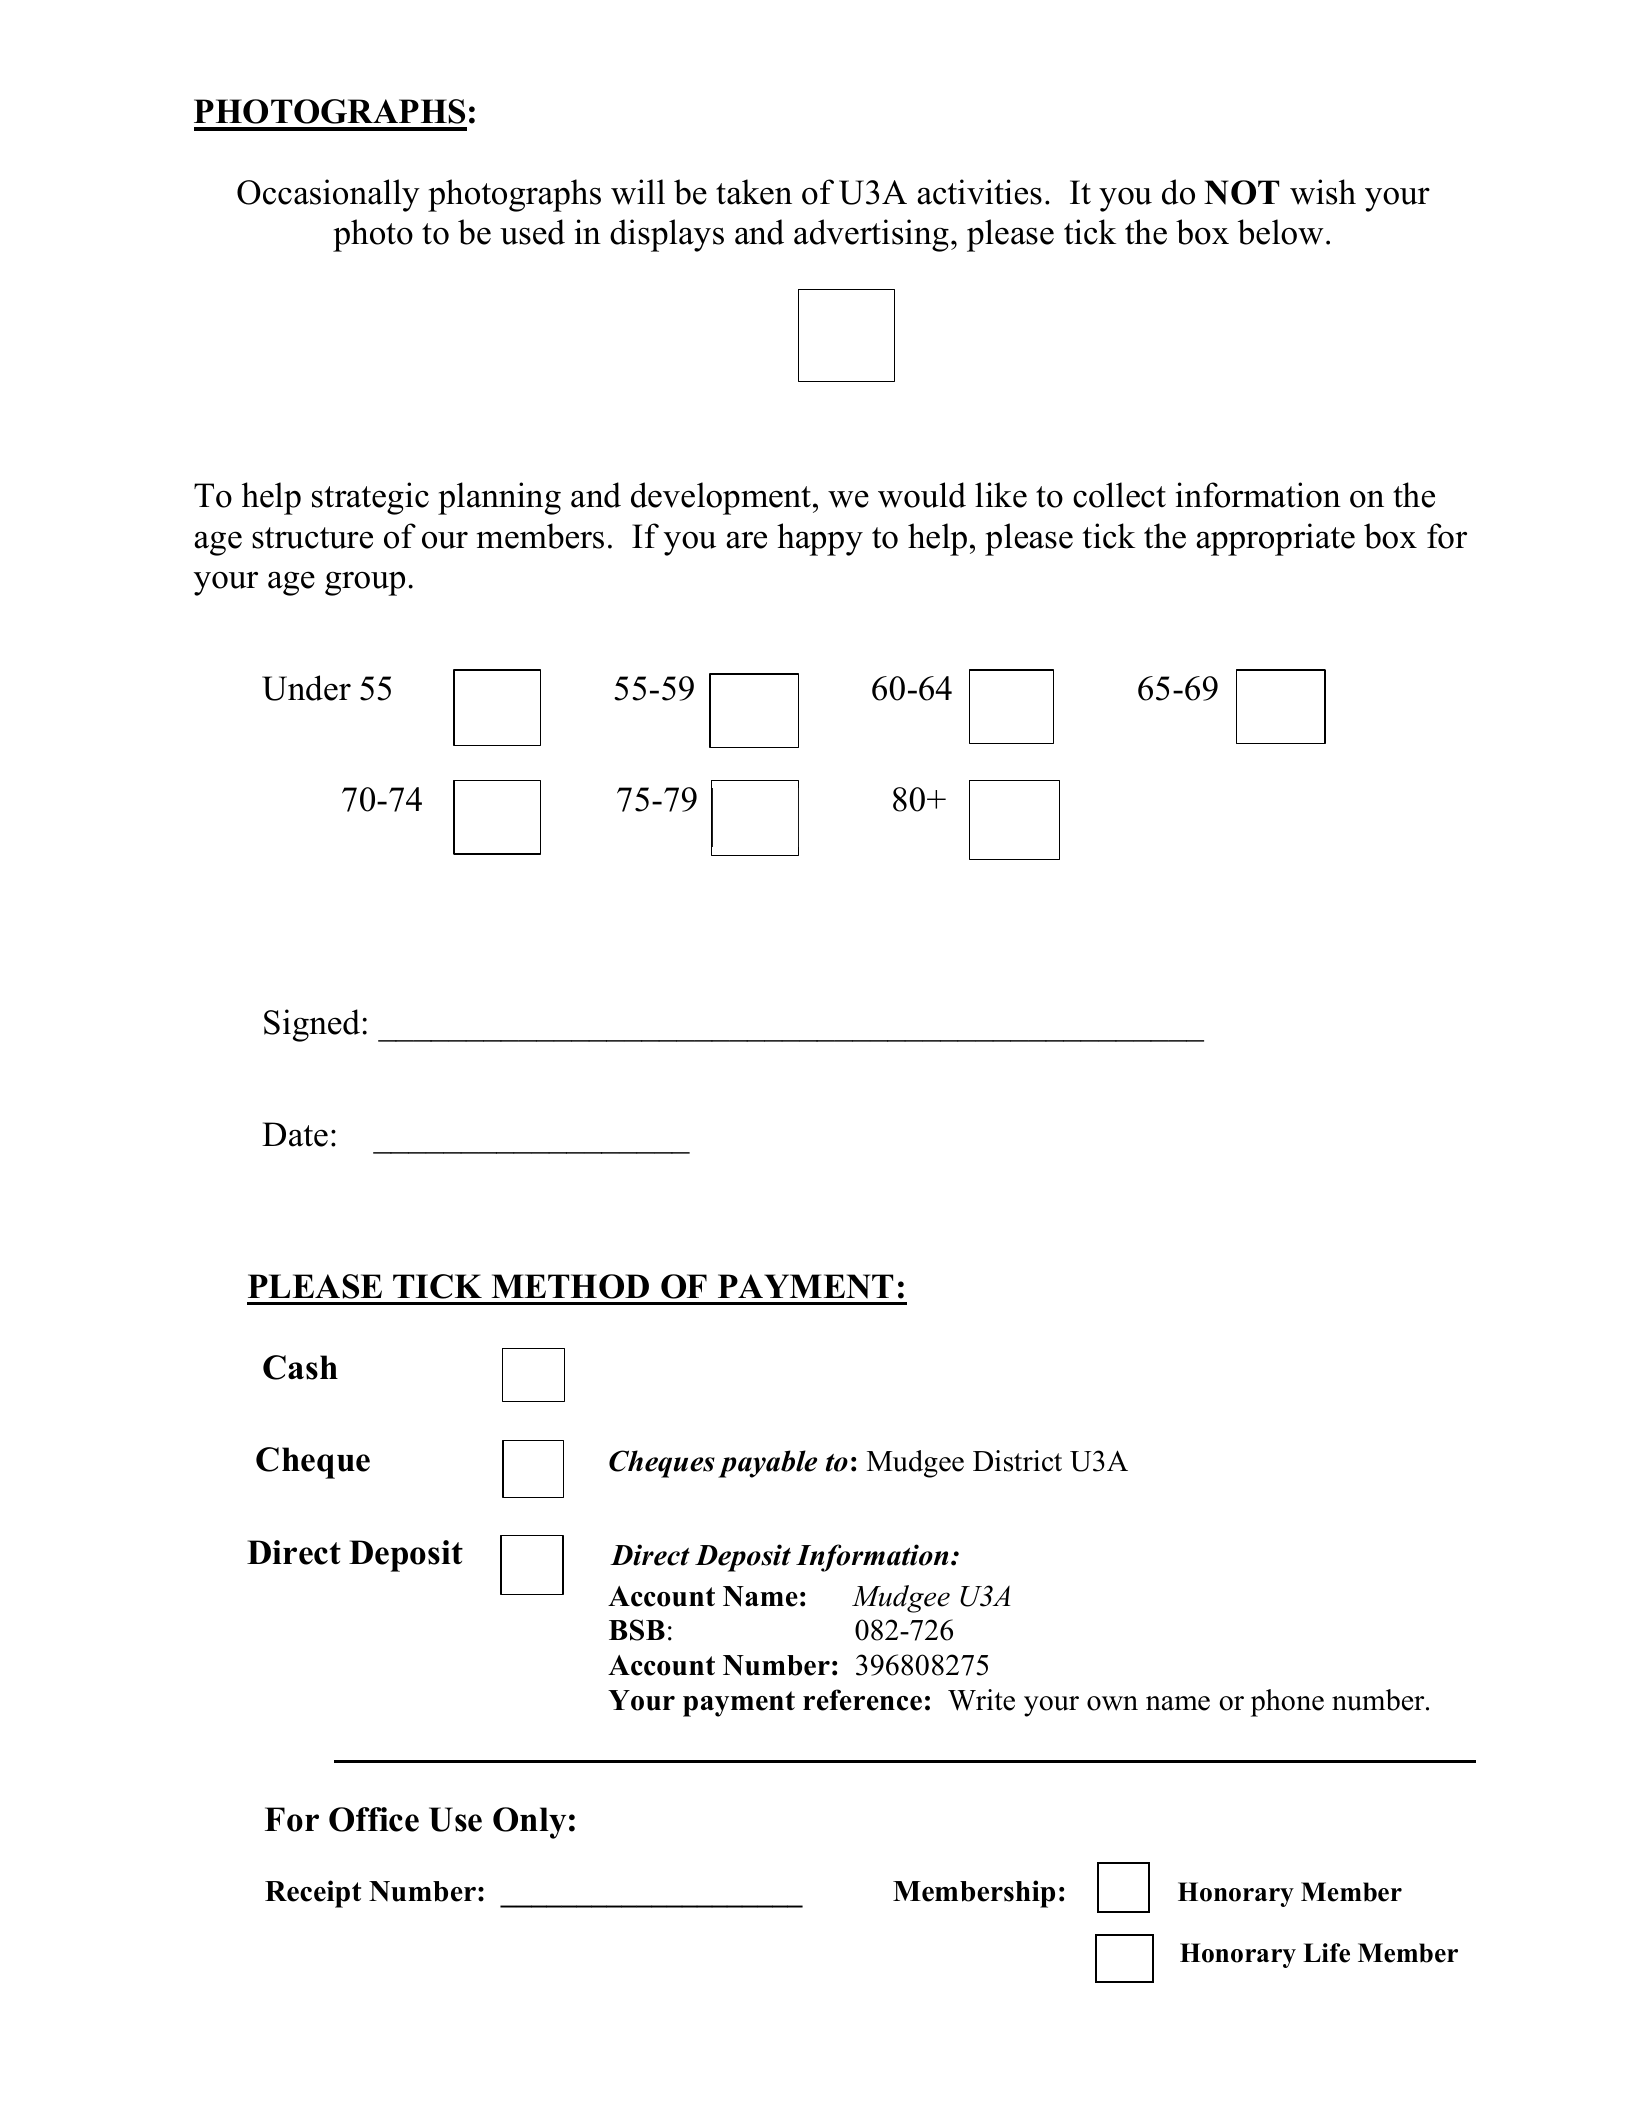 This page has height=2114, width=1633. I want to click on Cash, so click(300, 1367).
